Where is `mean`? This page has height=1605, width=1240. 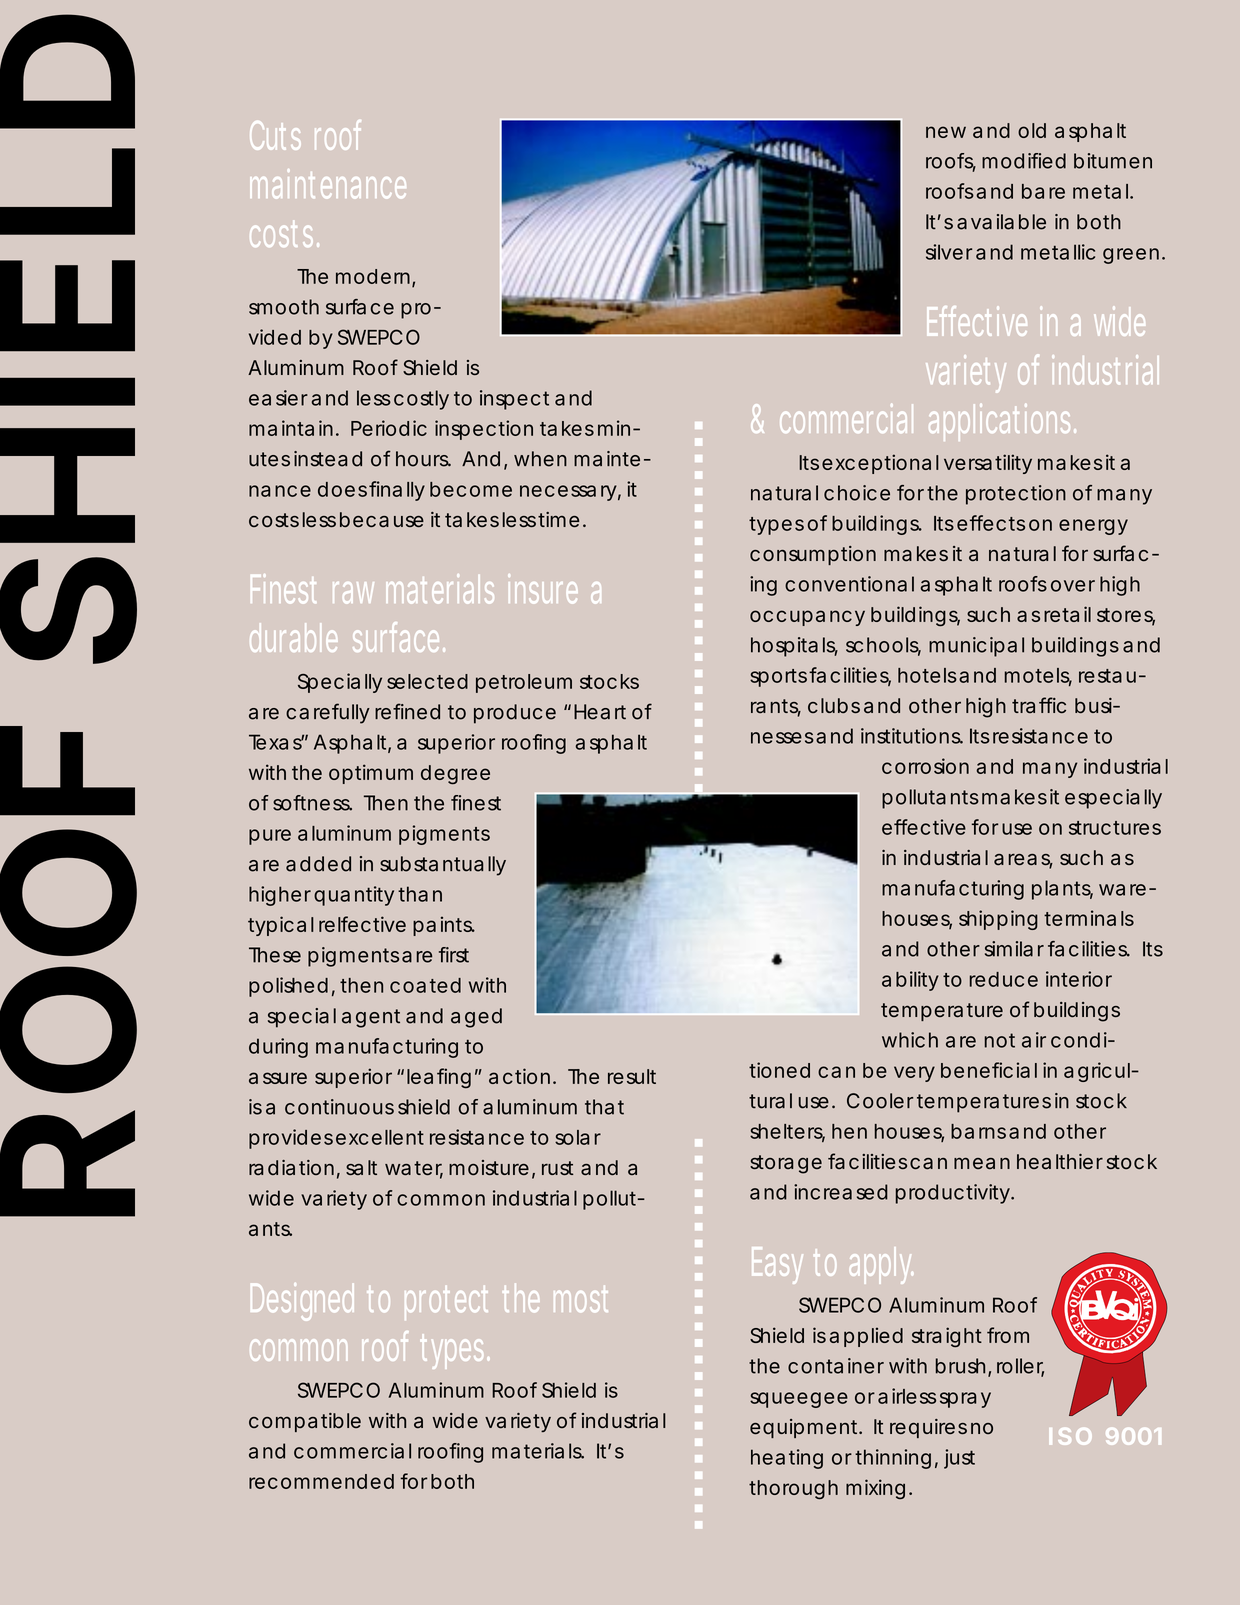 mean is located at coordinates (982, 1163).
